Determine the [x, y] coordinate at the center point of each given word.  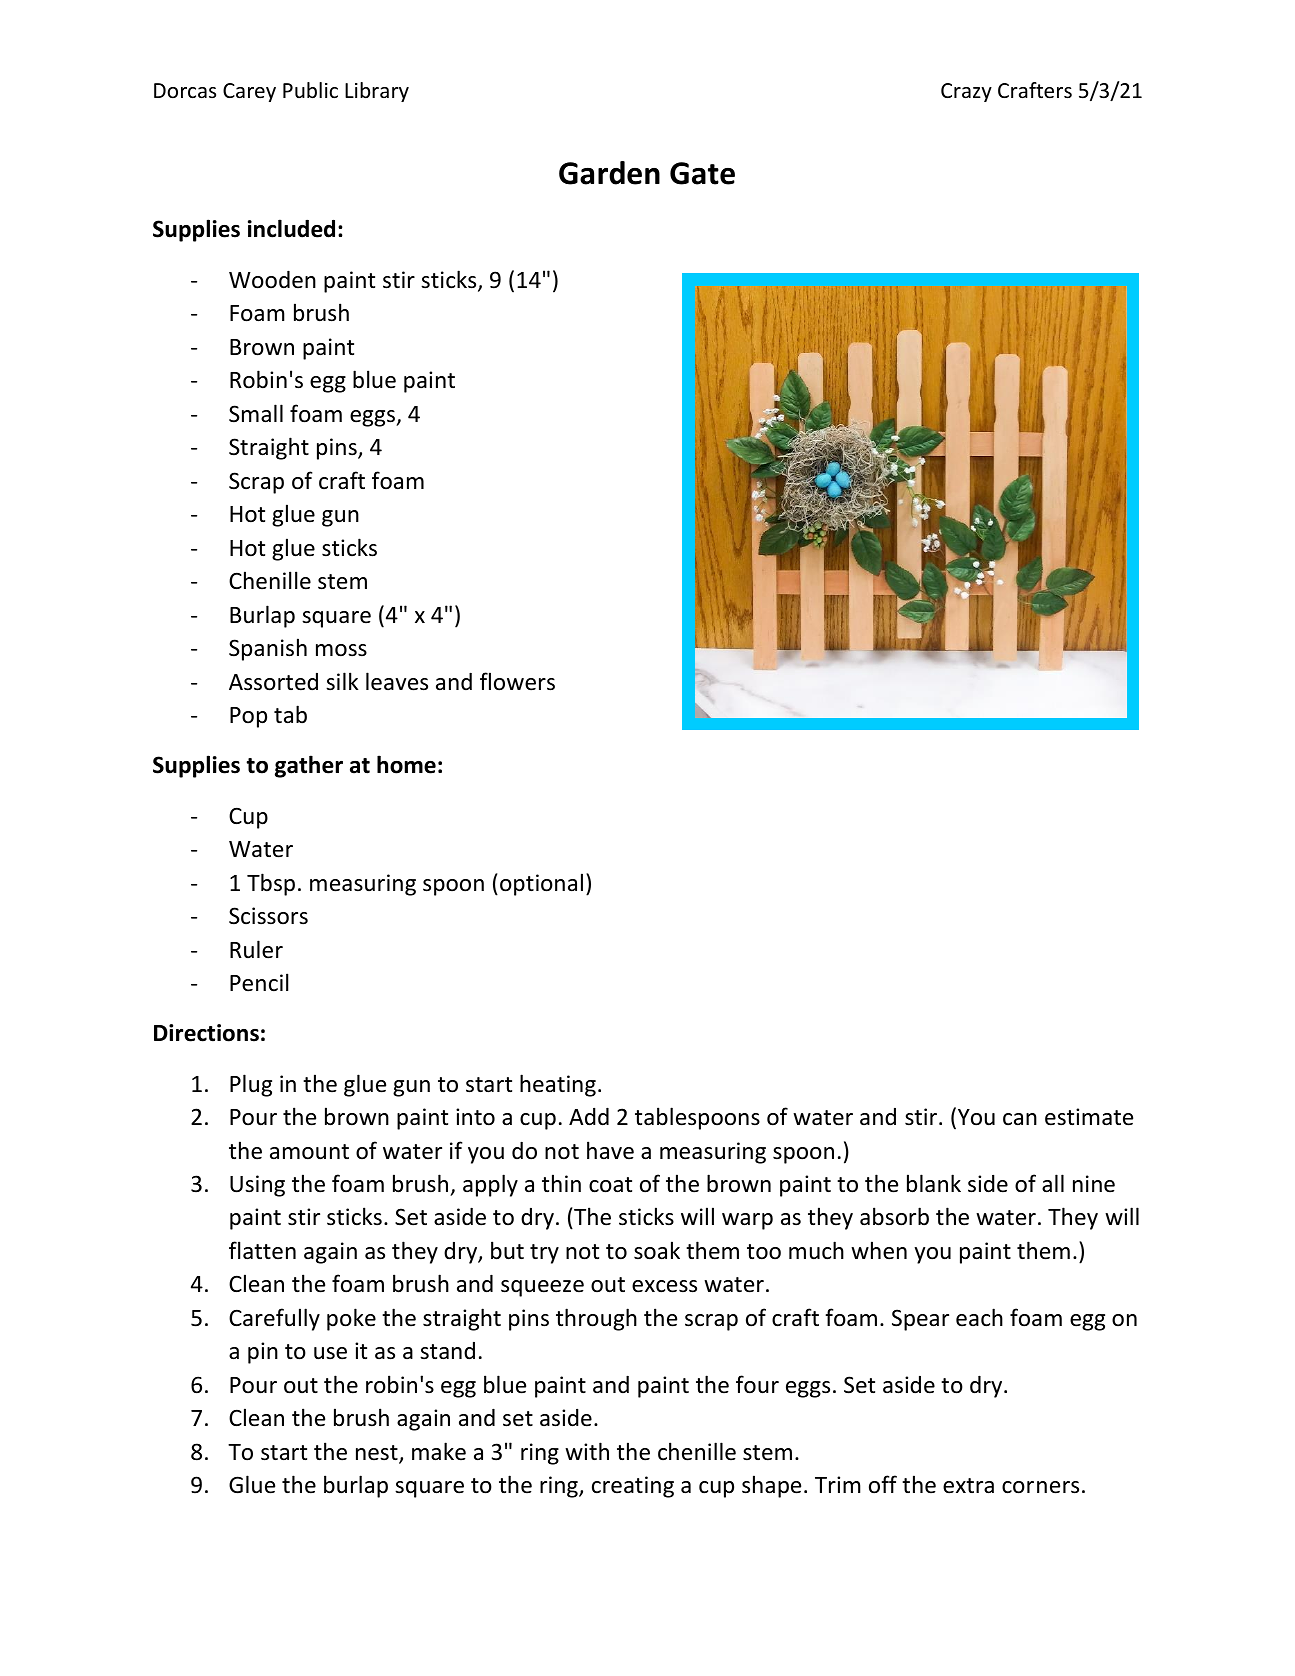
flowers [517, 681]
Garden [609, 173]
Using [257, 1186]
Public [310, 90]
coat [610, 1185]
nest [378, 1454]
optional [541, 884]
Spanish [268, 649]
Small [256, 413]
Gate [702, 173]
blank [934, 1183]
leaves [397, 681]
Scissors [268, 916]
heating [558, 1085]
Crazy [966, 92]
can [1020, 1119]
